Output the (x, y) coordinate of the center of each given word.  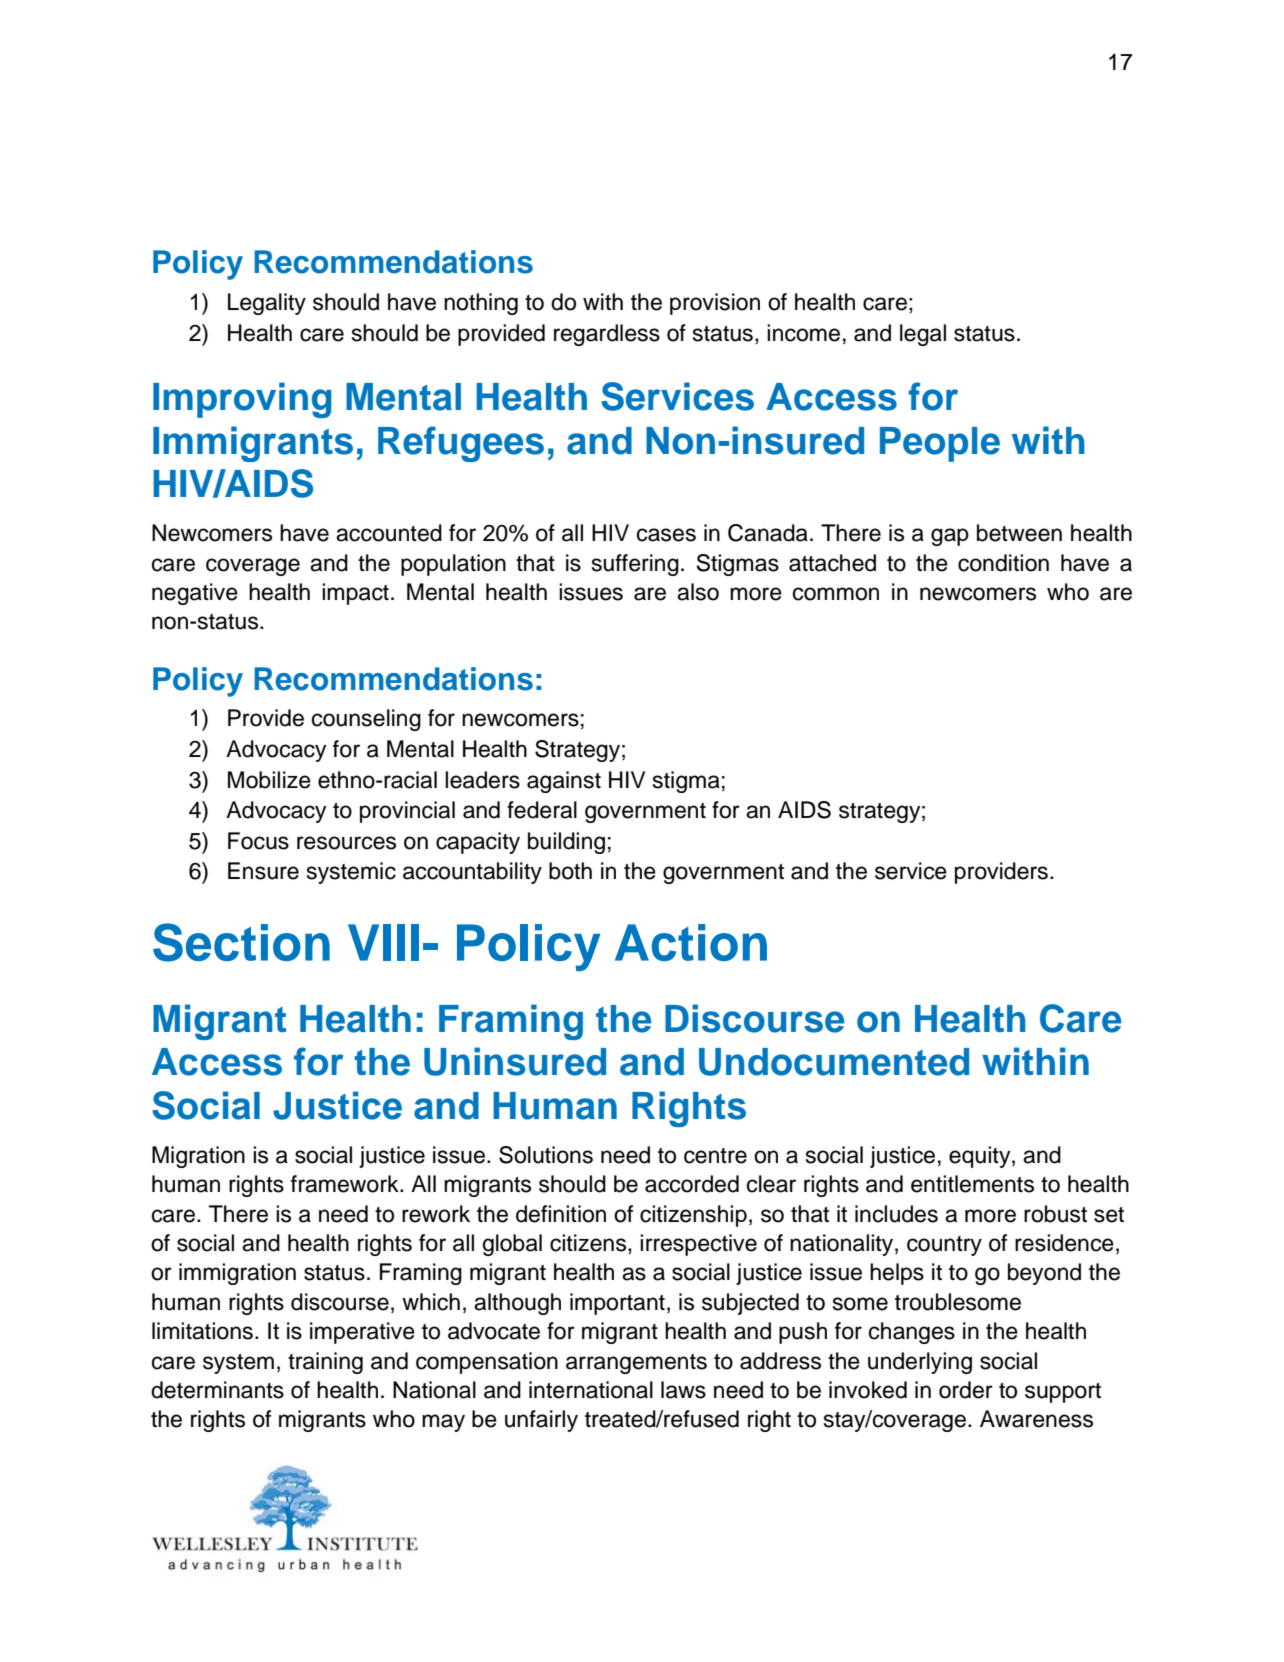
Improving (242, 400)
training (325, 1363)
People (940, 444)
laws (683, 1390)
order (966, 1390)
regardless (607, 335)
